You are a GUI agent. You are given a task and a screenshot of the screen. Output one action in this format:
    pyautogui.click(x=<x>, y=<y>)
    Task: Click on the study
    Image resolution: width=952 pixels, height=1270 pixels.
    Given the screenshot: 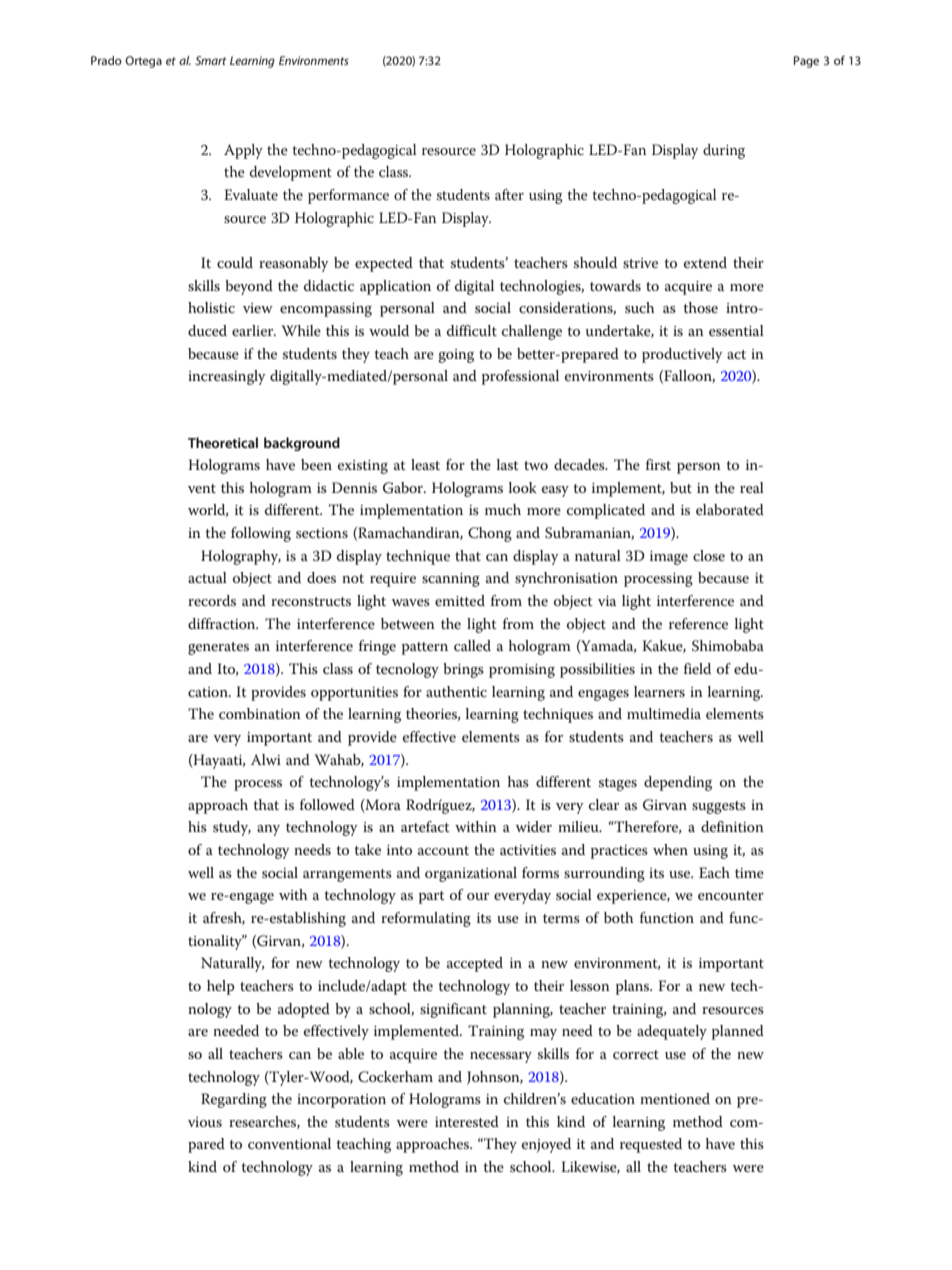 What is the action you would take?
    pyautogui.click(x=232, y=828)
